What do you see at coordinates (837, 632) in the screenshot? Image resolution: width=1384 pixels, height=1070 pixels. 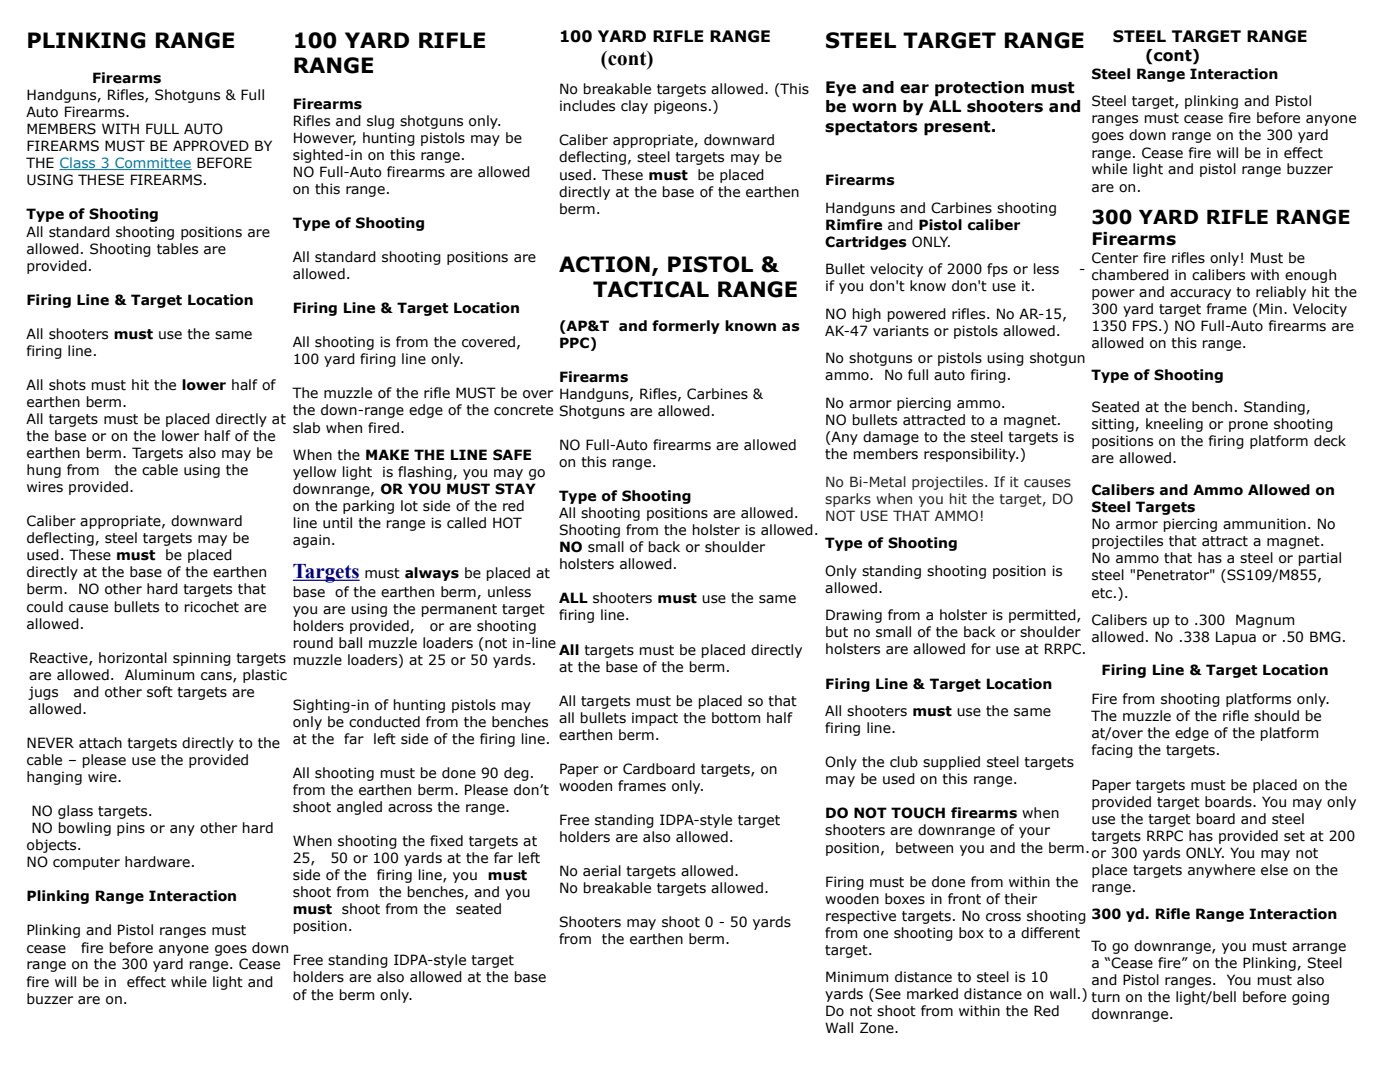 I see `but` at bounding box center [837, 632].
